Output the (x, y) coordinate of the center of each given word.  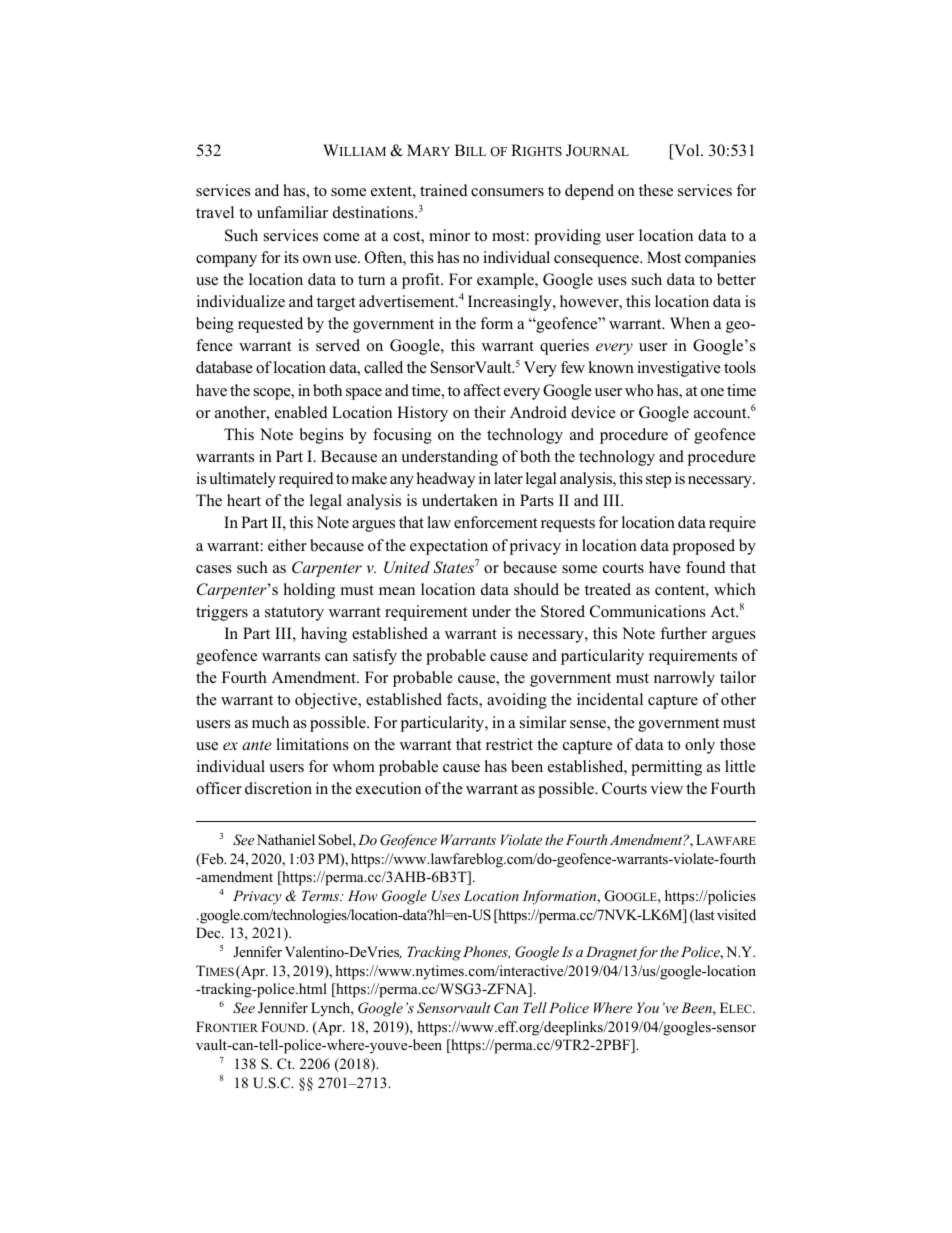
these (656, 190)
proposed (704, 547)
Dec (209, 932)
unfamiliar (292, 212)
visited (736, 914)
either (287, 545)
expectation (449, 547)
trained (444, 190)
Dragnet (613, 953)
